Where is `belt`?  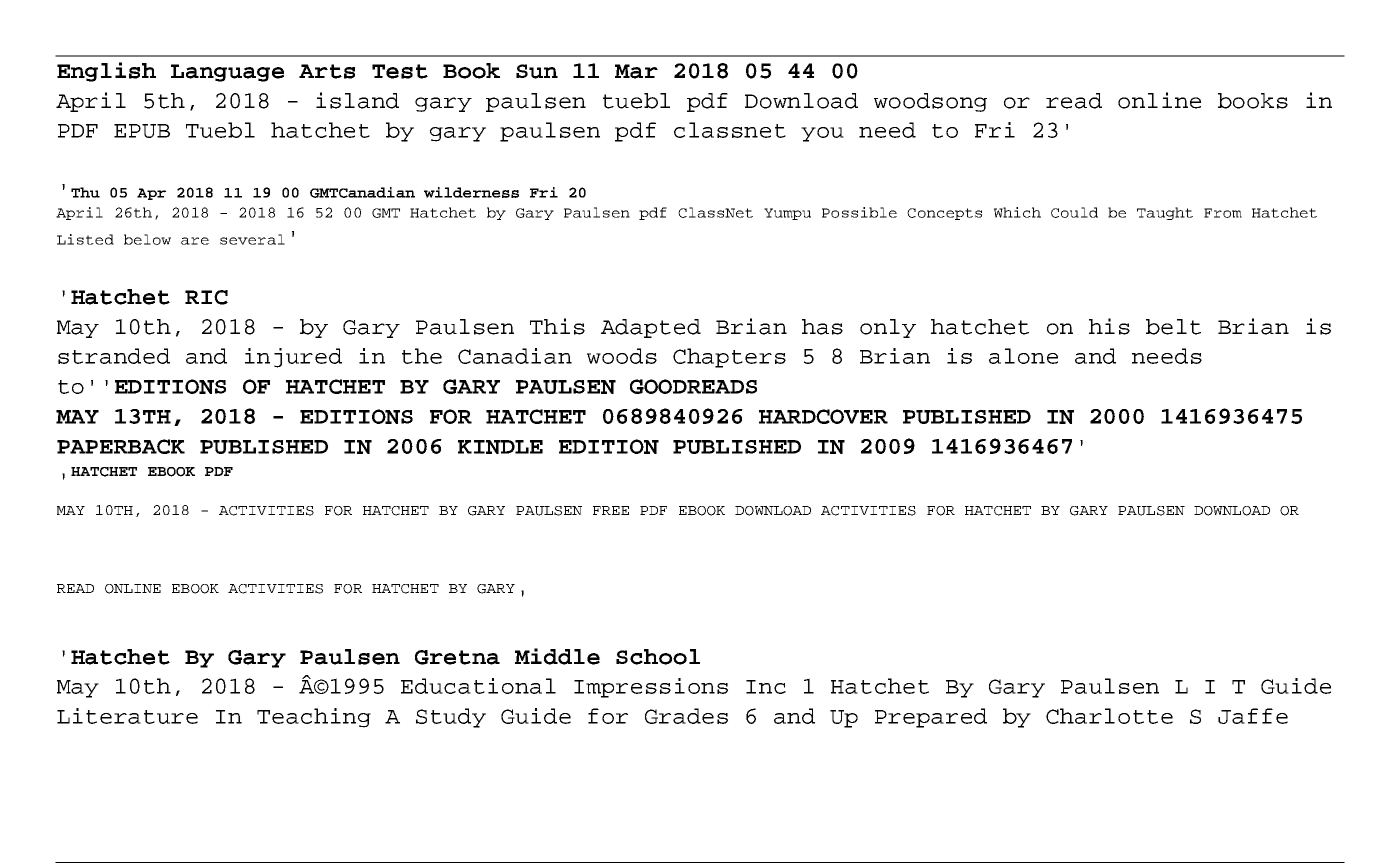 belt is located at coordinates (1173, 327).
